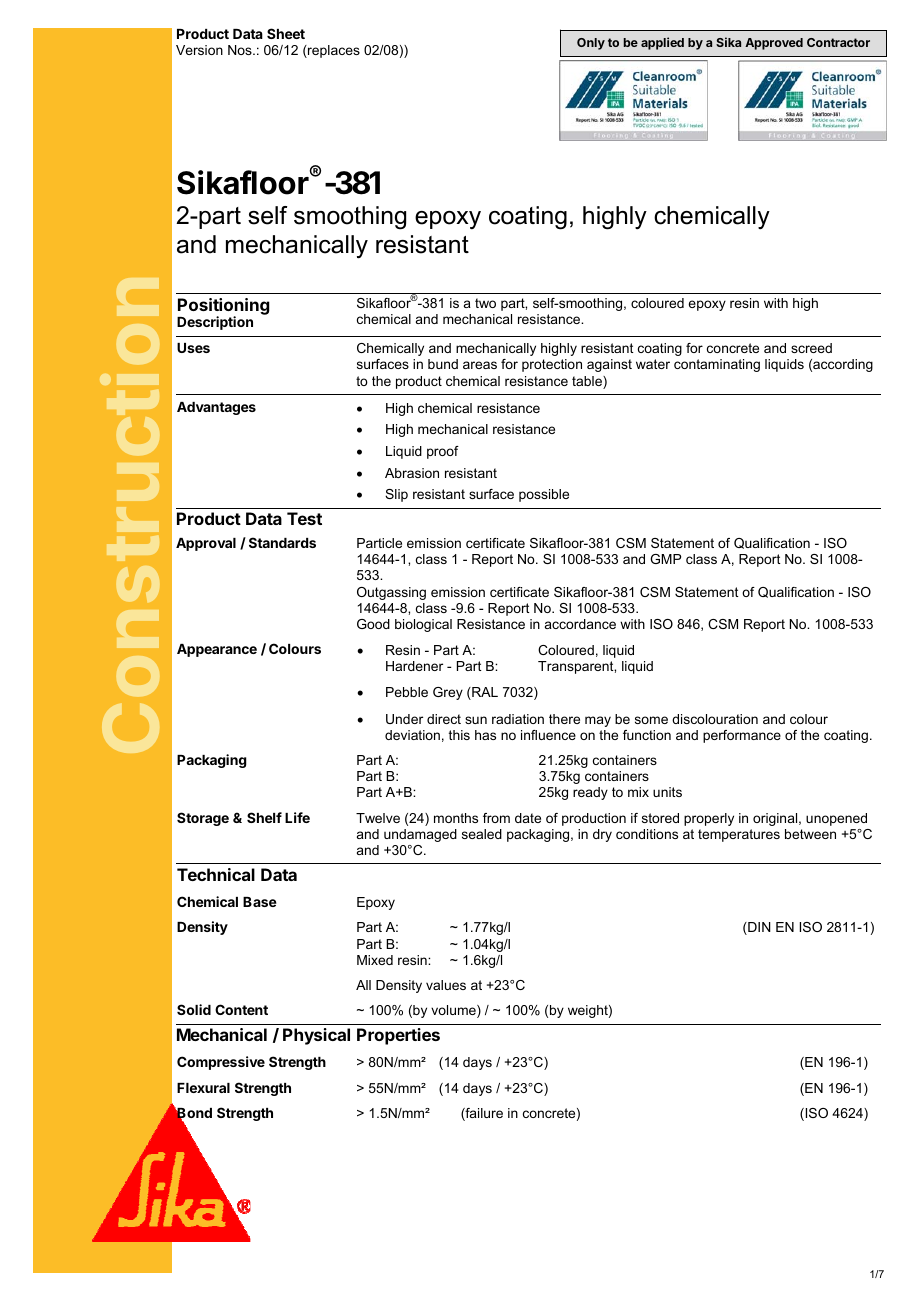  What do you see at coordinates (739, 835) in the screenshot?
I see `temperatures` at bounding box center [739, 835].
